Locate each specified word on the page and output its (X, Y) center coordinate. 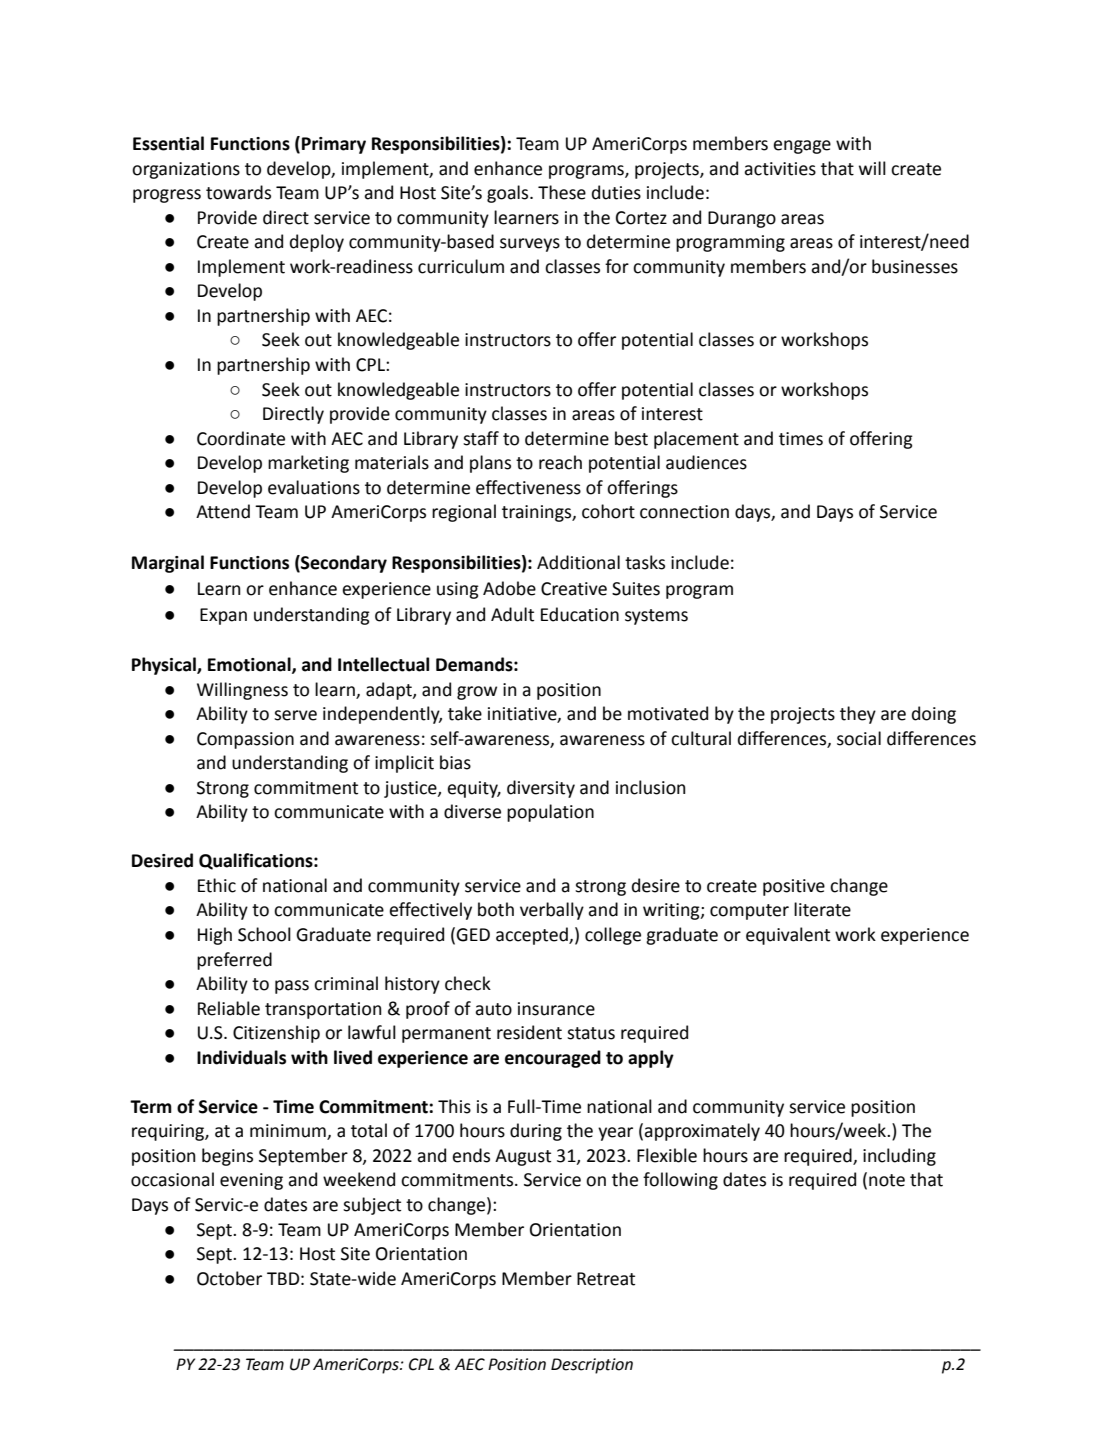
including (899, 1157)
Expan (223, 616)
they (858, 715)
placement (696, 440)
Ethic (217, 885)
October (229, 1278)
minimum (289, 1132)
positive (794, 887)
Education (580, 614)
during (536, 1132)
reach (560, 462)
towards (238, 192)
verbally (552, 911)
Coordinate (241, 438)
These (562, 192)
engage (802, 147)
